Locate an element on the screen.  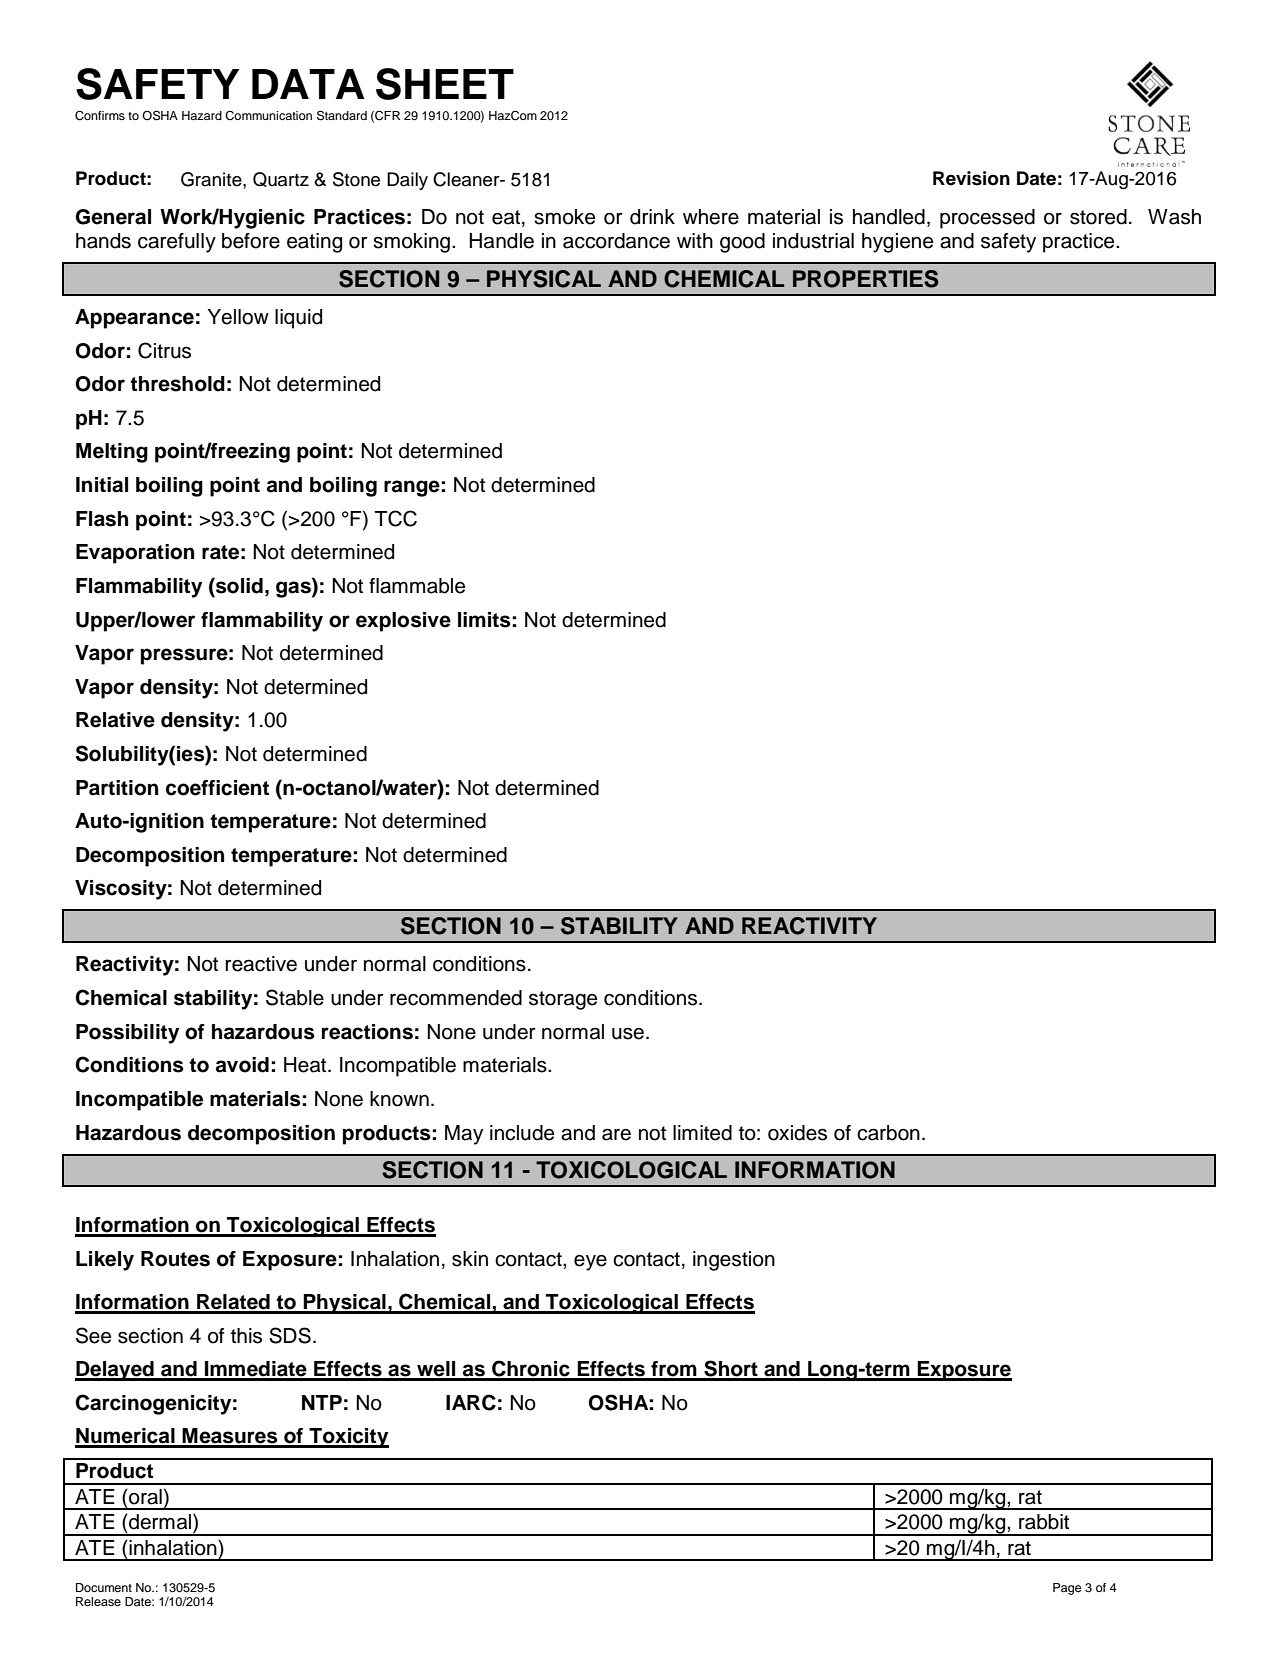
Page is located at coordinates (1067, 1589).
